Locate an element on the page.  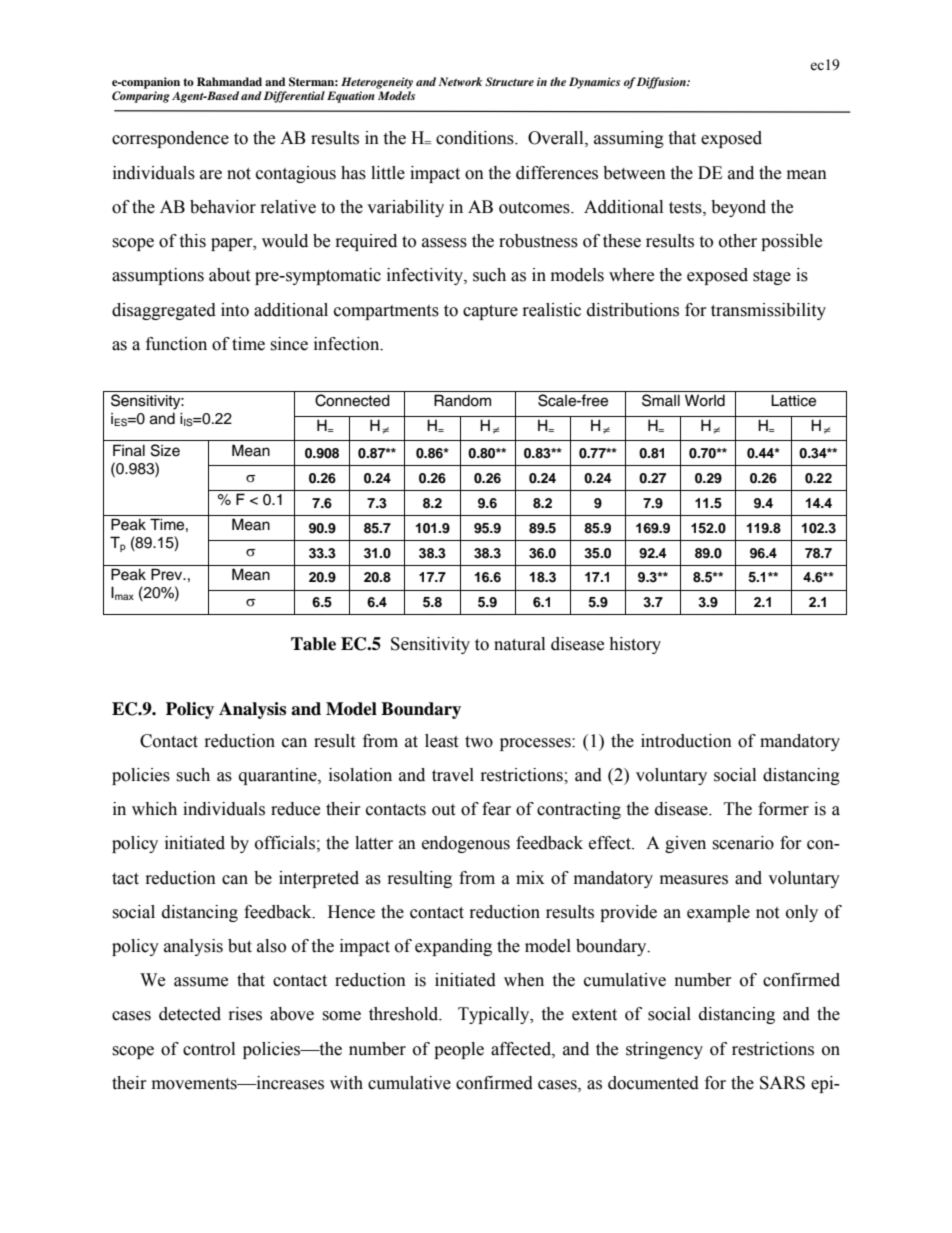
World is located at coordinates (705, 400).
